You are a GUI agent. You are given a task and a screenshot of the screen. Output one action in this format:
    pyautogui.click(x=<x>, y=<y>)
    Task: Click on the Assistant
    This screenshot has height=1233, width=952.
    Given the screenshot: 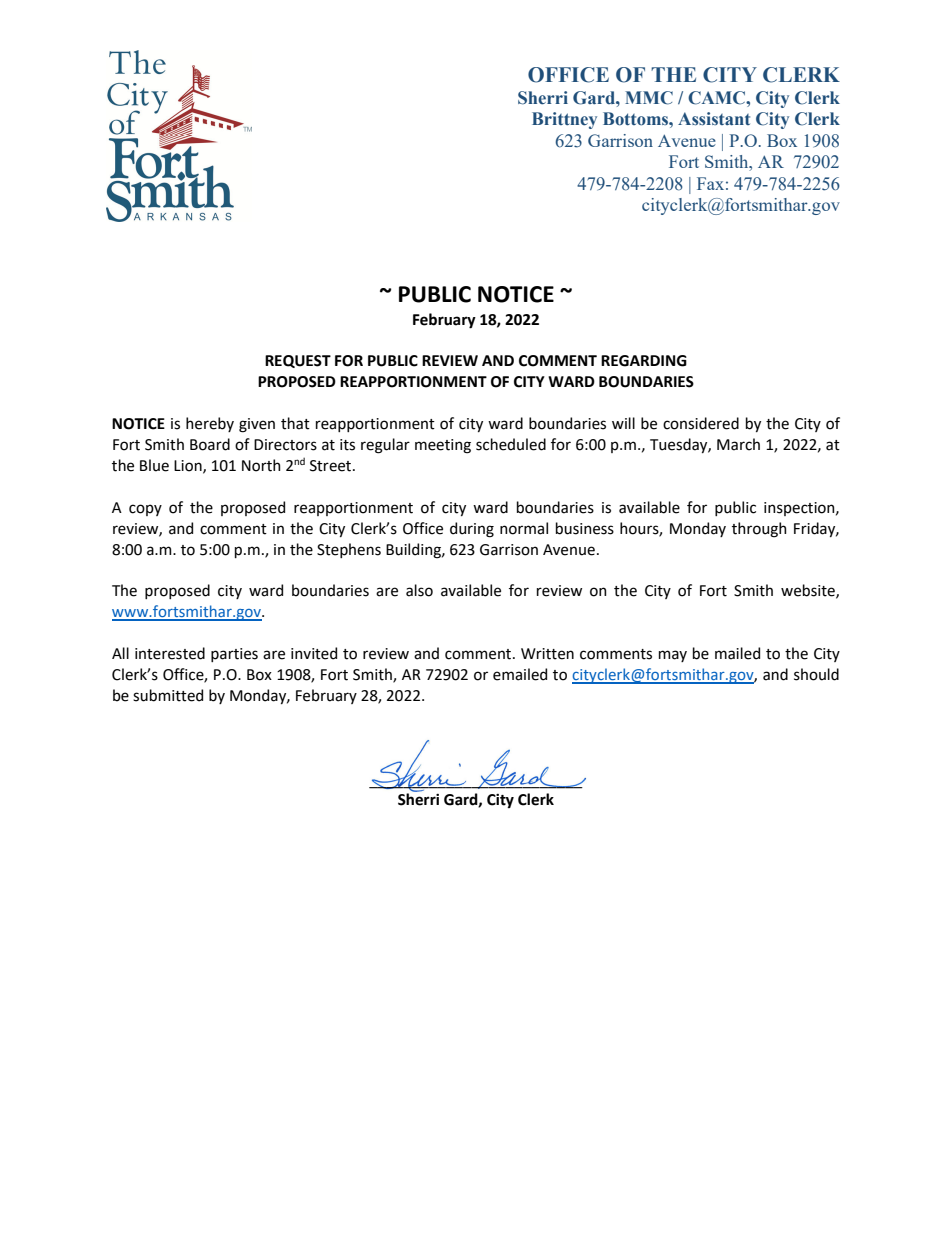 What is the action you would take?
    pyautogui.click(x=714, y=119)
